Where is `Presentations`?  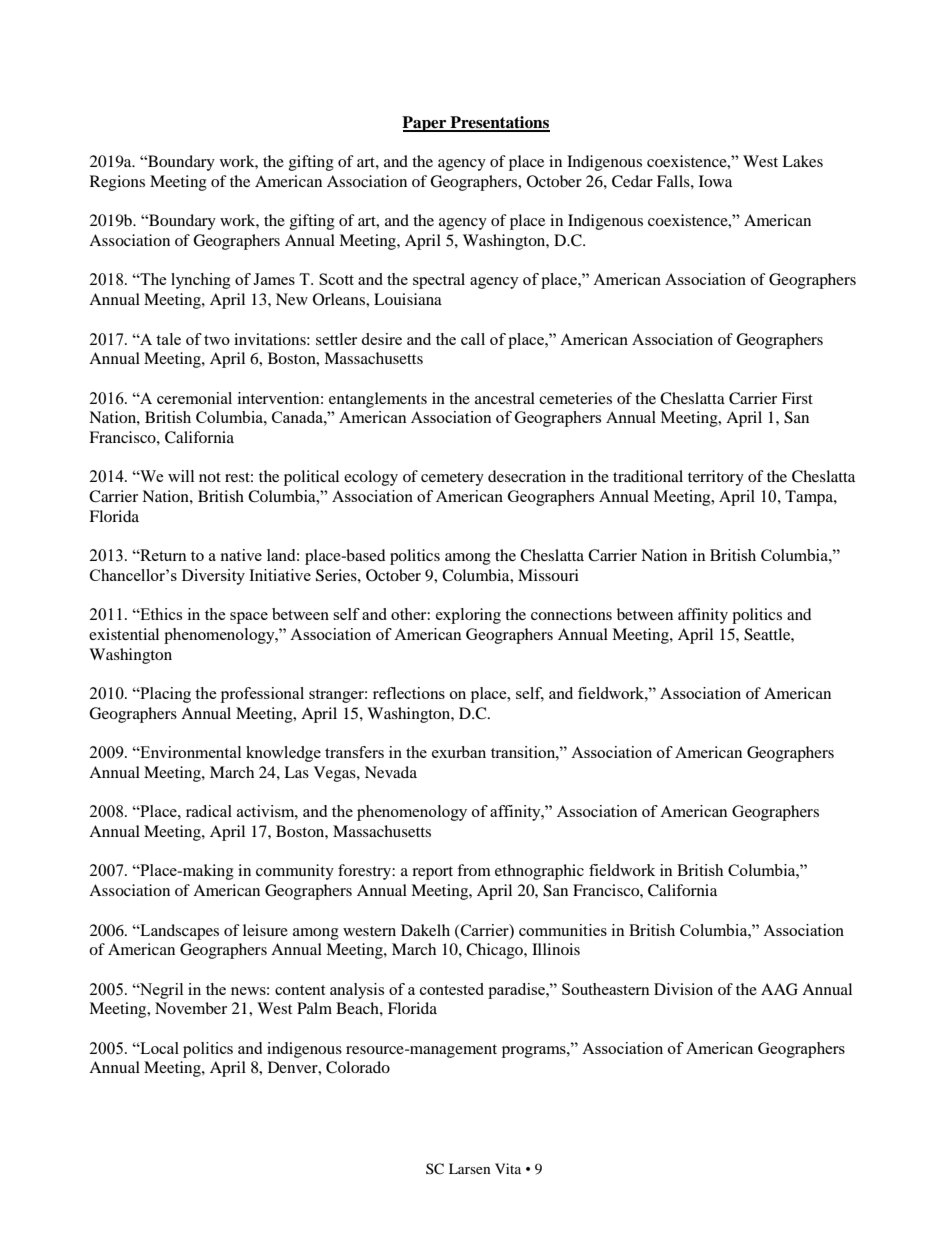
Presentations is located at coordinates (499, 123).
